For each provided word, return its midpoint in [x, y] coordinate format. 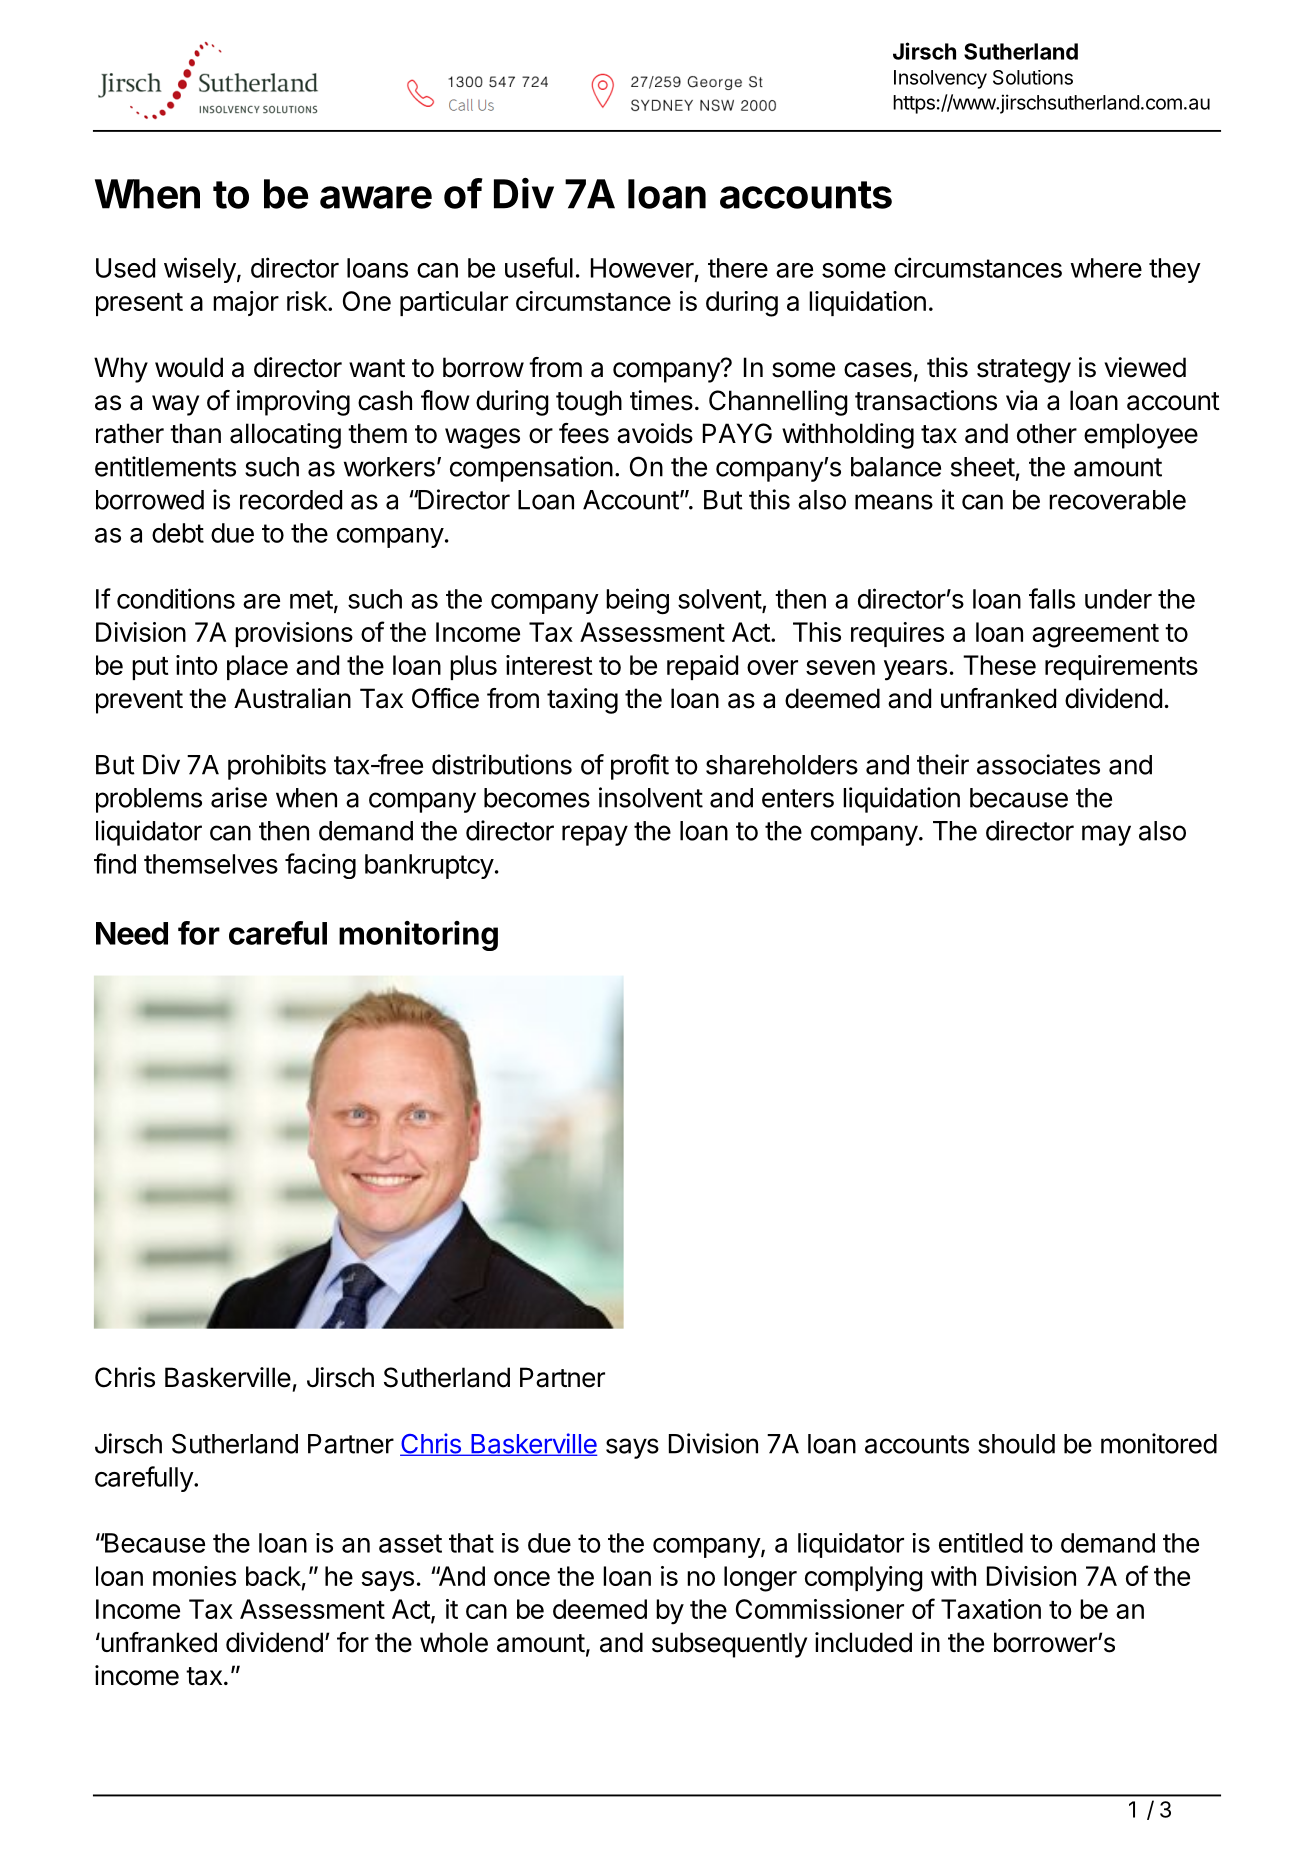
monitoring [418, 936]
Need [132, 933]
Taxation [991, 1609]
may [1106, 835]
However [642, 268]
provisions [294, 634]
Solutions [1033, 77]
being [637, 601]
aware [376, 197]
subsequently [729, 1645]
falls [1052, 598]
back [273, 1576]
